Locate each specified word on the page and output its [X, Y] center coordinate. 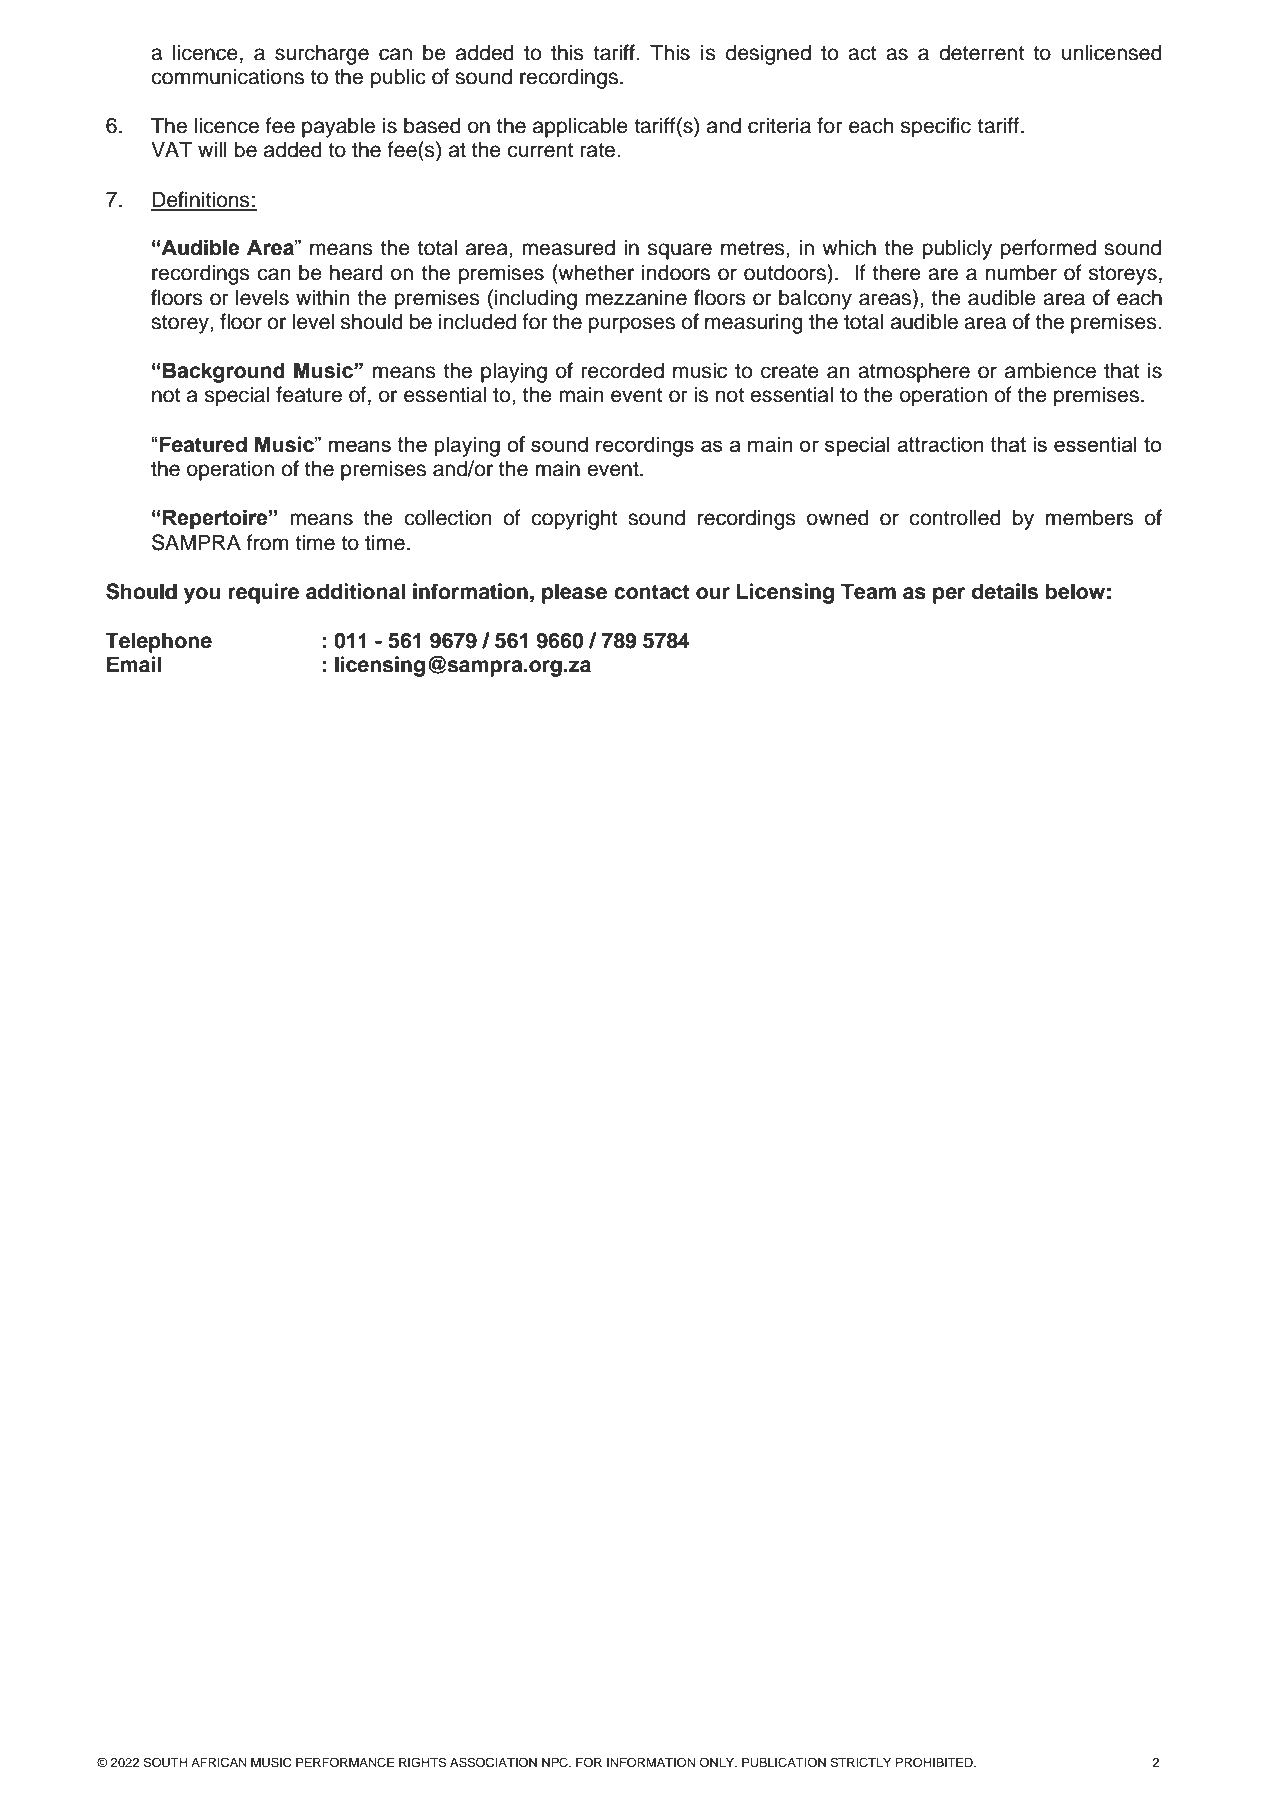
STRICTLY [860, 1762]
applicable [580, 127]
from [267, 542]
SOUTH [165, 1762]
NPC [556, 1762]
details [1005, 591]
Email [134, 664]
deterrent [981, 52]
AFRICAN [219, 1762]
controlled [955, 517]
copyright [574, 519]
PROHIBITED [935, 1762]
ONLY [718, 1762]
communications [227, 76]
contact [651, 592]
